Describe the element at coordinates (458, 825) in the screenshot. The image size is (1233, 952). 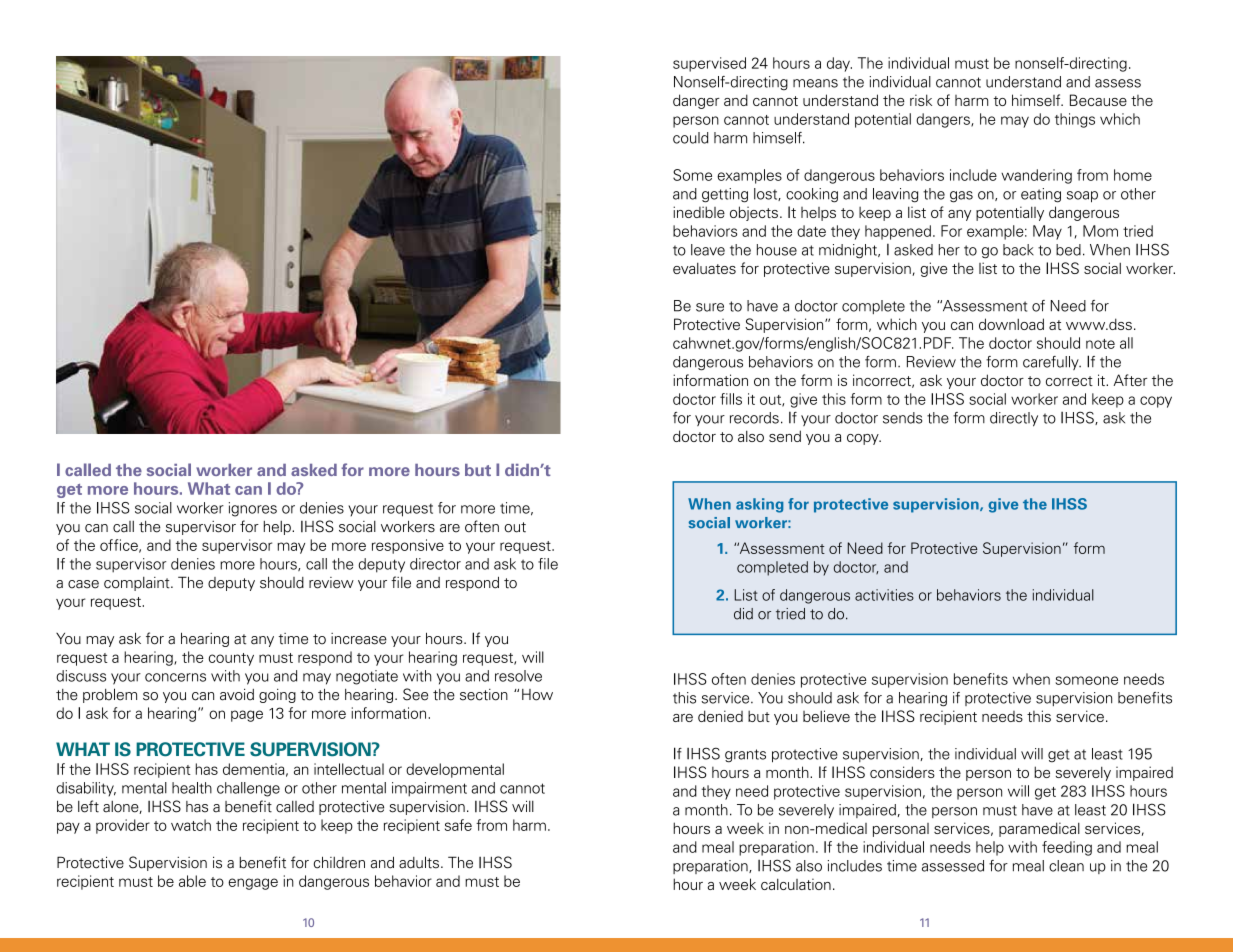
I see `safe` at that location.
